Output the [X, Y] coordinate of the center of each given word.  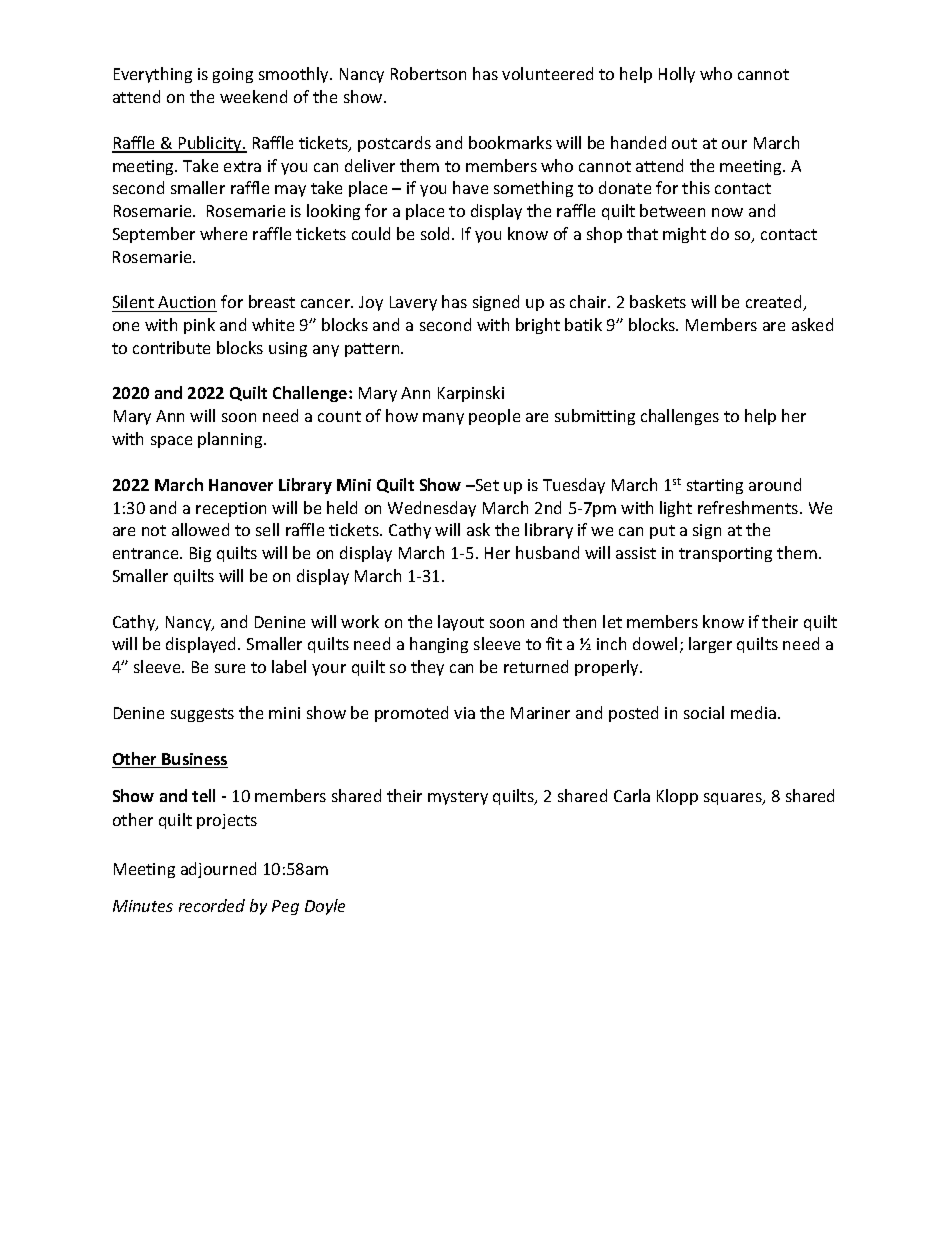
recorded [212, 905]
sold [437, 233]
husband [547, 552]
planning [231, 440]
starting [715, 486]
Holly [677, 75]
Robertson [428, 73]
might [684, 235]
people [494, 417]
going [233, 75]
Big [200, 554]
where [223, 233]
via [464, 713]
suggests [202, 715]
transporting [725, 554]
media [753, 712]
